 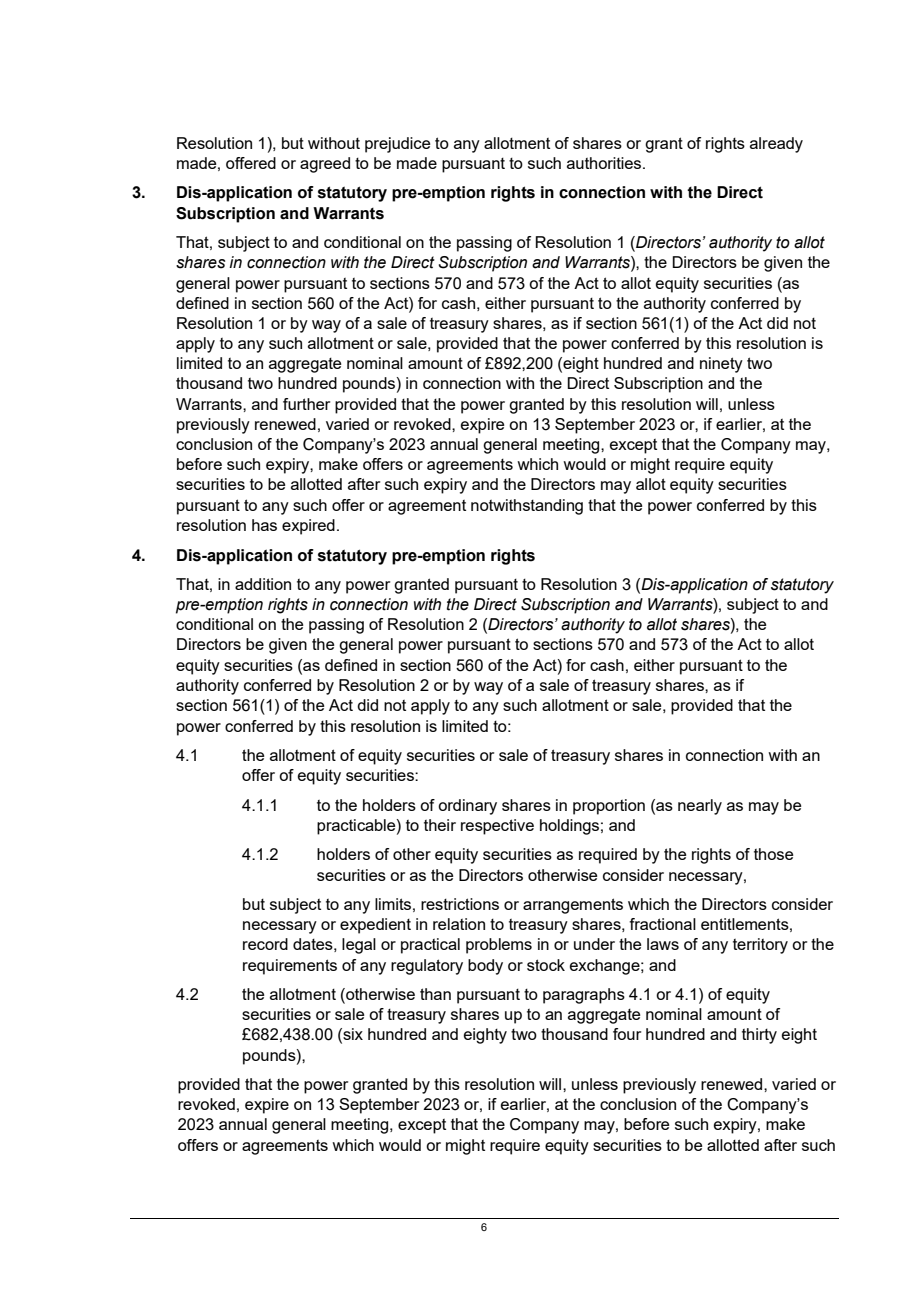 What do you see at coordinates (759, 1036) in the screenshot?
I see `thirty` at bounding box center [759, 1036].
